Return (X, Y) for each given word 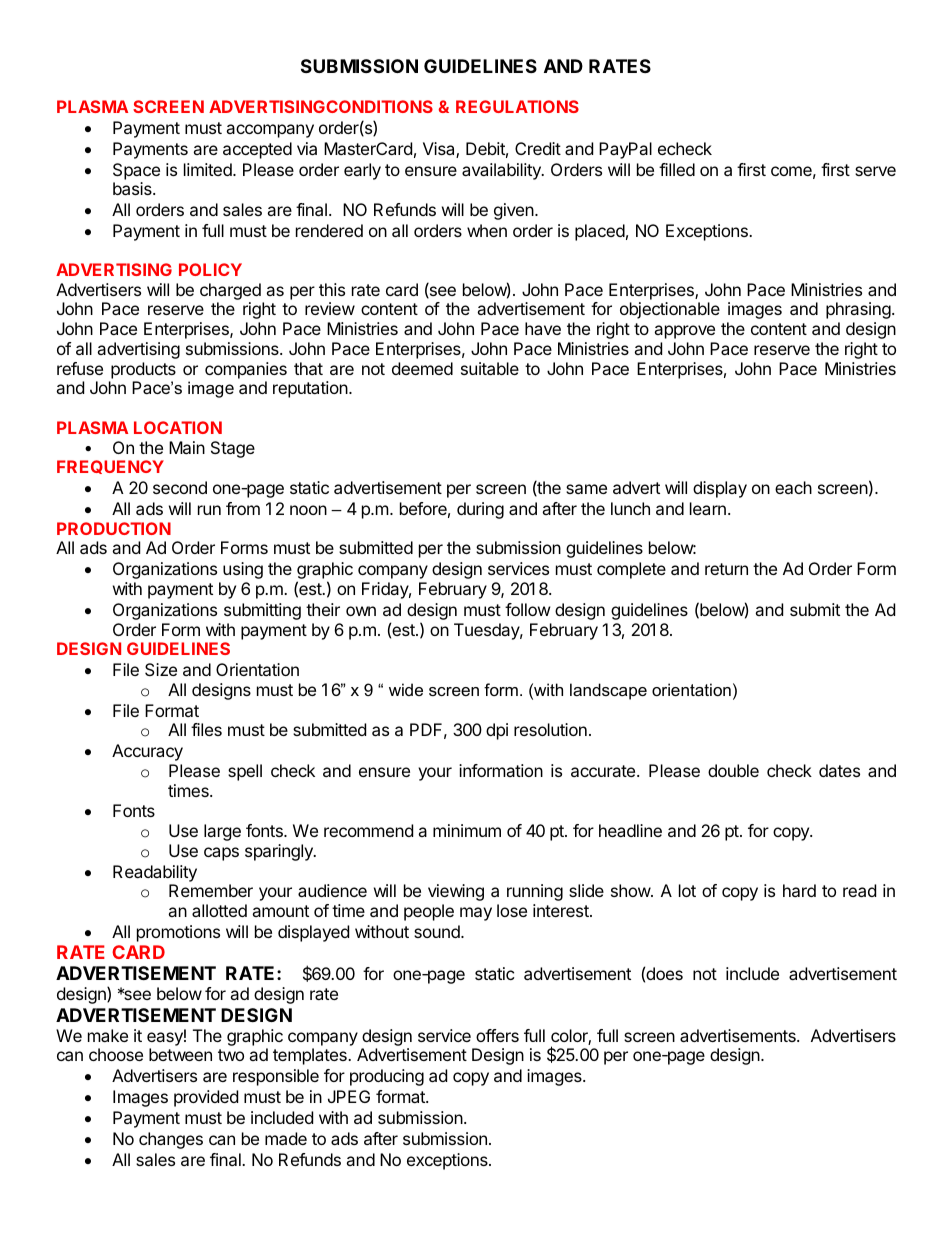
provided (206, 1098)
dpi (497, 731)
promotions (178, 933)
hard (799, 890)
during (480, 510)
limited (209, 169)
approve (684, 332)
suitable (490, 368)
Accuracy (147, 752)
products (143, 370)
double (733, 770)
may (476, 914)
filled (677, 169)
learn (708, 508)
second (180, 487)
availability (502, 171)
